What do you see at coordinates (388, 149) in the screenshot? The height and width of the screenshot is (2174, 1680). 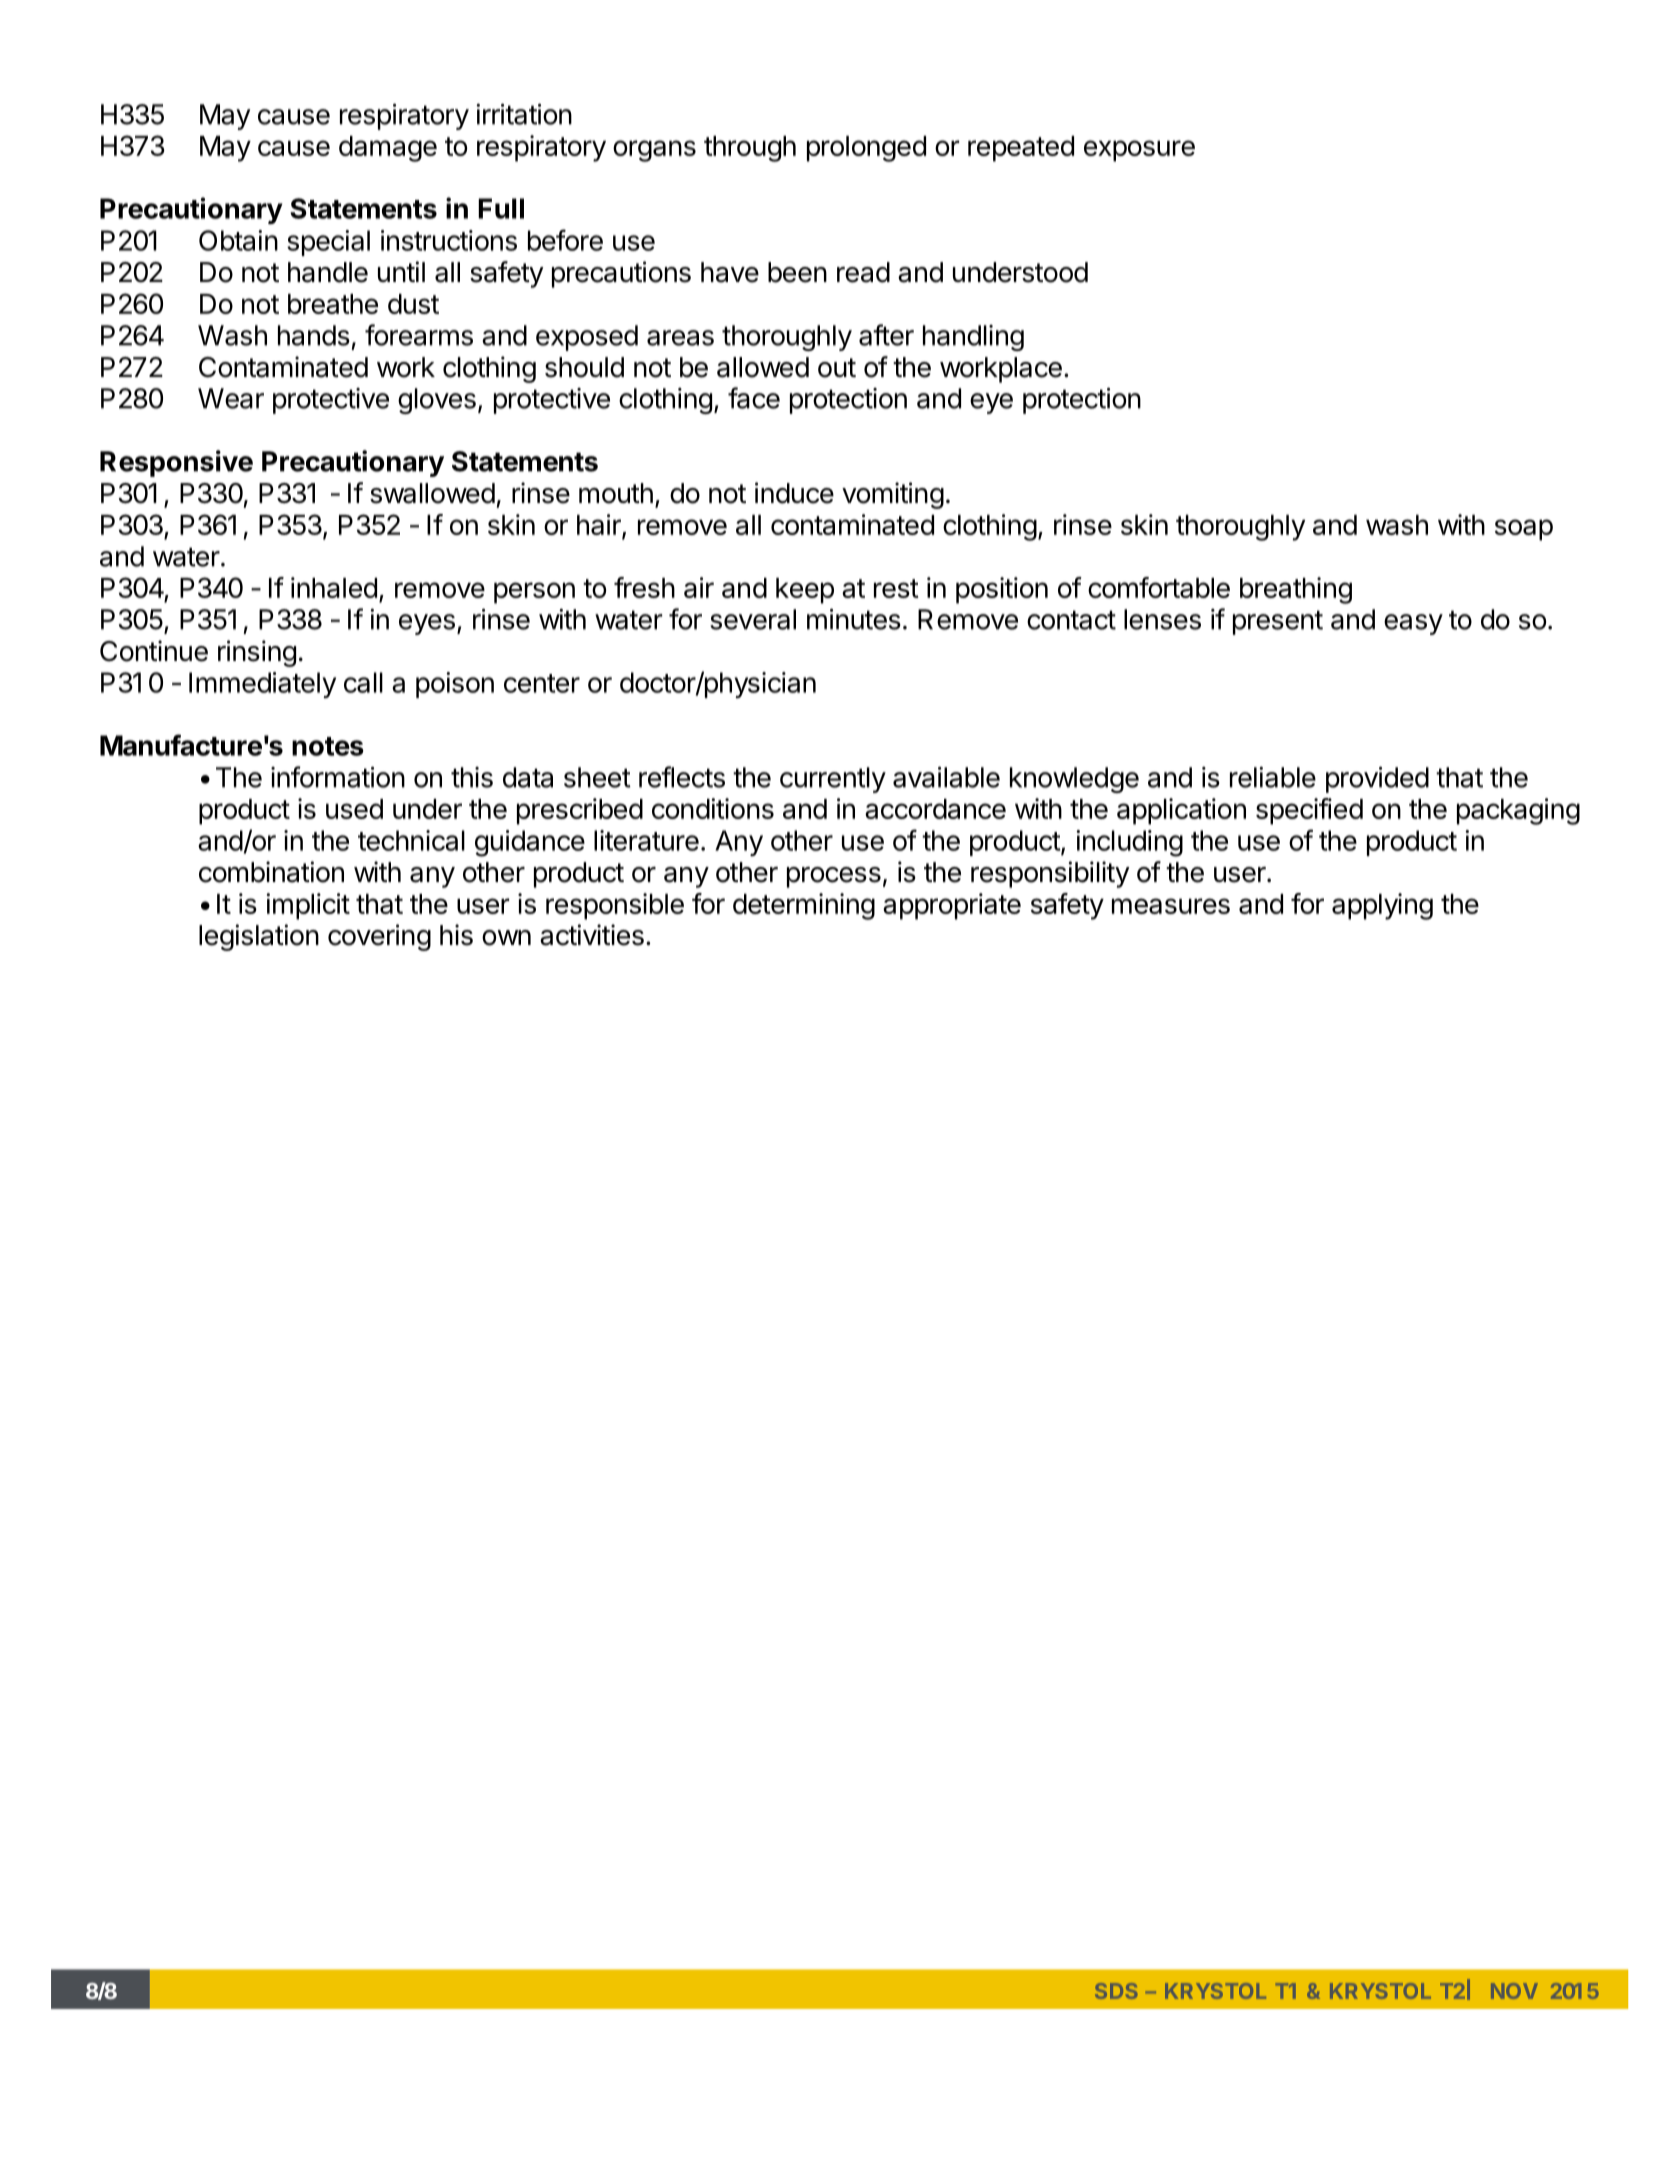 I see `damage` at bounding box center [388, 149].
